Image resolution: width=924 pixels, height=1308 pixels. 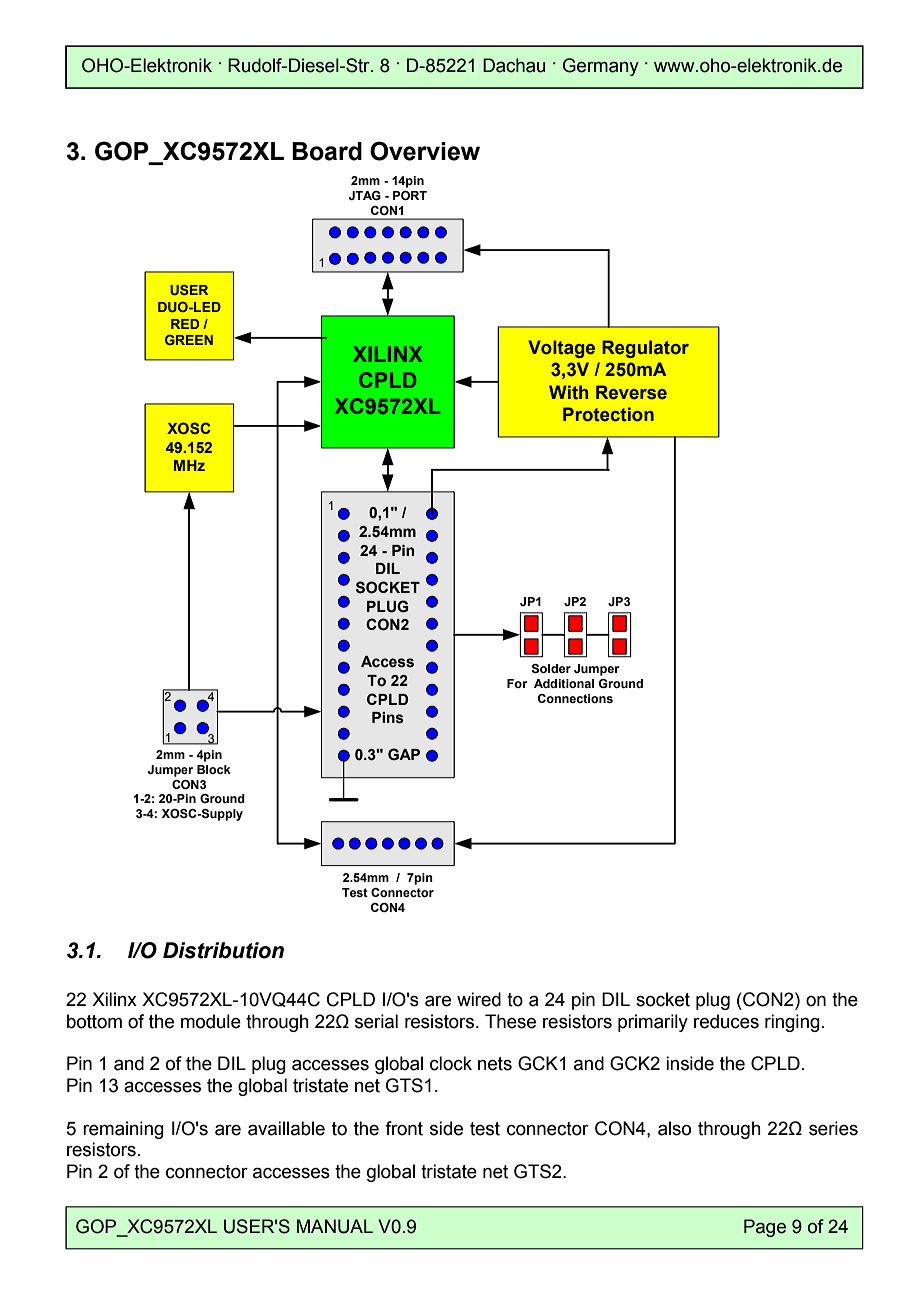 What do you see at coordinates (123, 1130) in the page?
I see `remaining` at bounding box center [123, 1130].
